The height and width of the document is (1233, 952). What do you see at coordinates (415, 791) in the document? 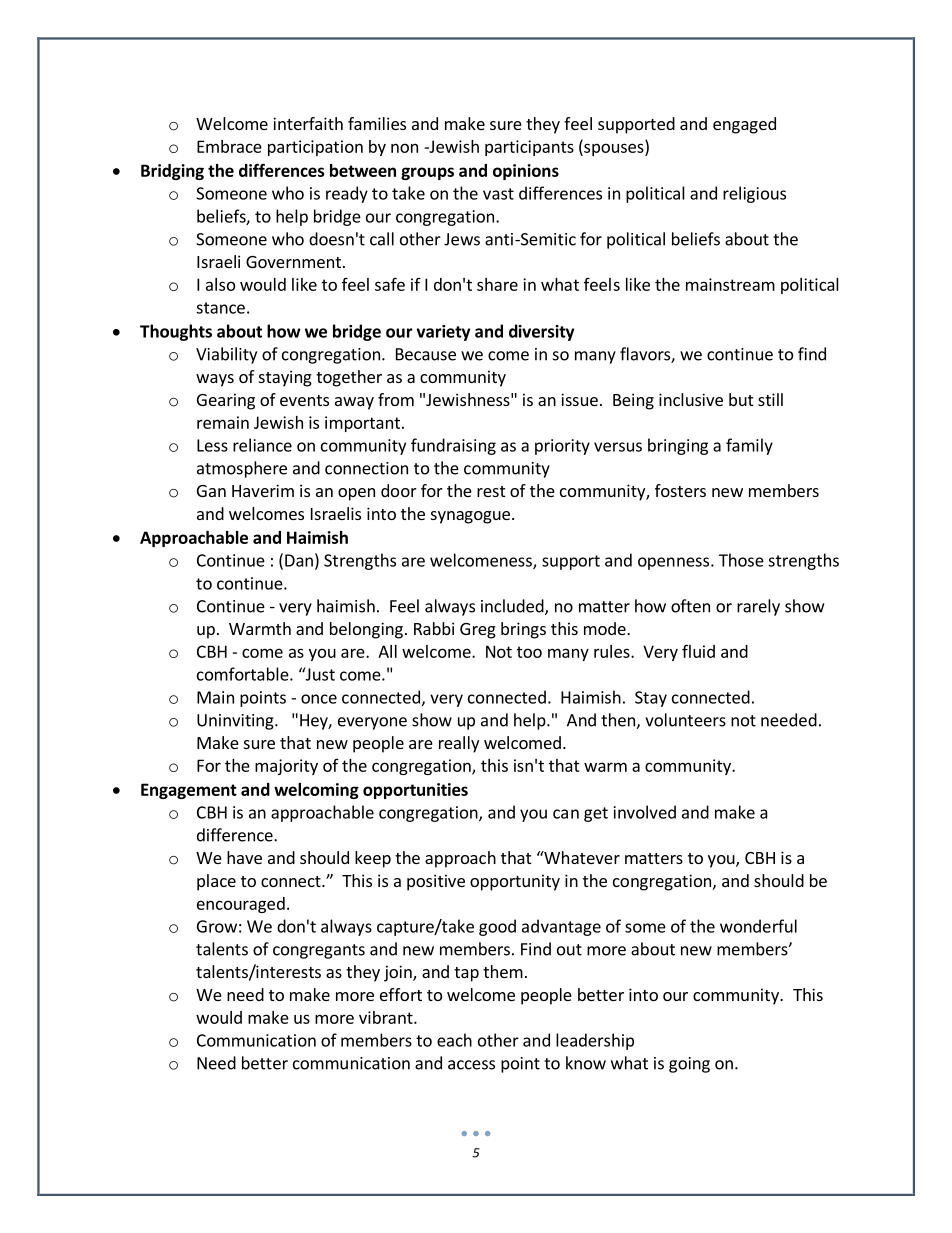
I see `opportunities` at bounding box center [415, 791].
